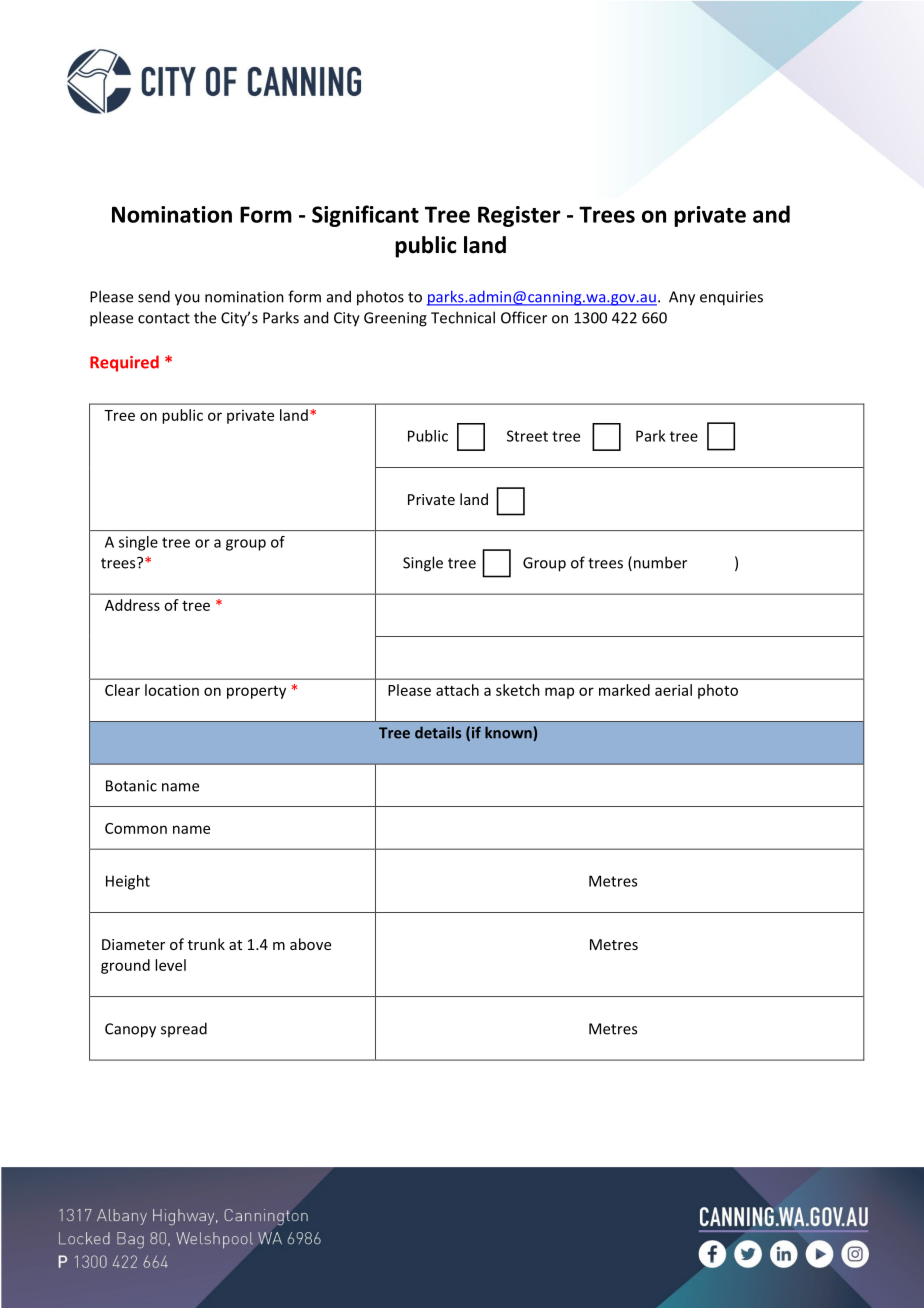 This document has height=1308, width=924. I want to click on Address, so click(132, 605).
